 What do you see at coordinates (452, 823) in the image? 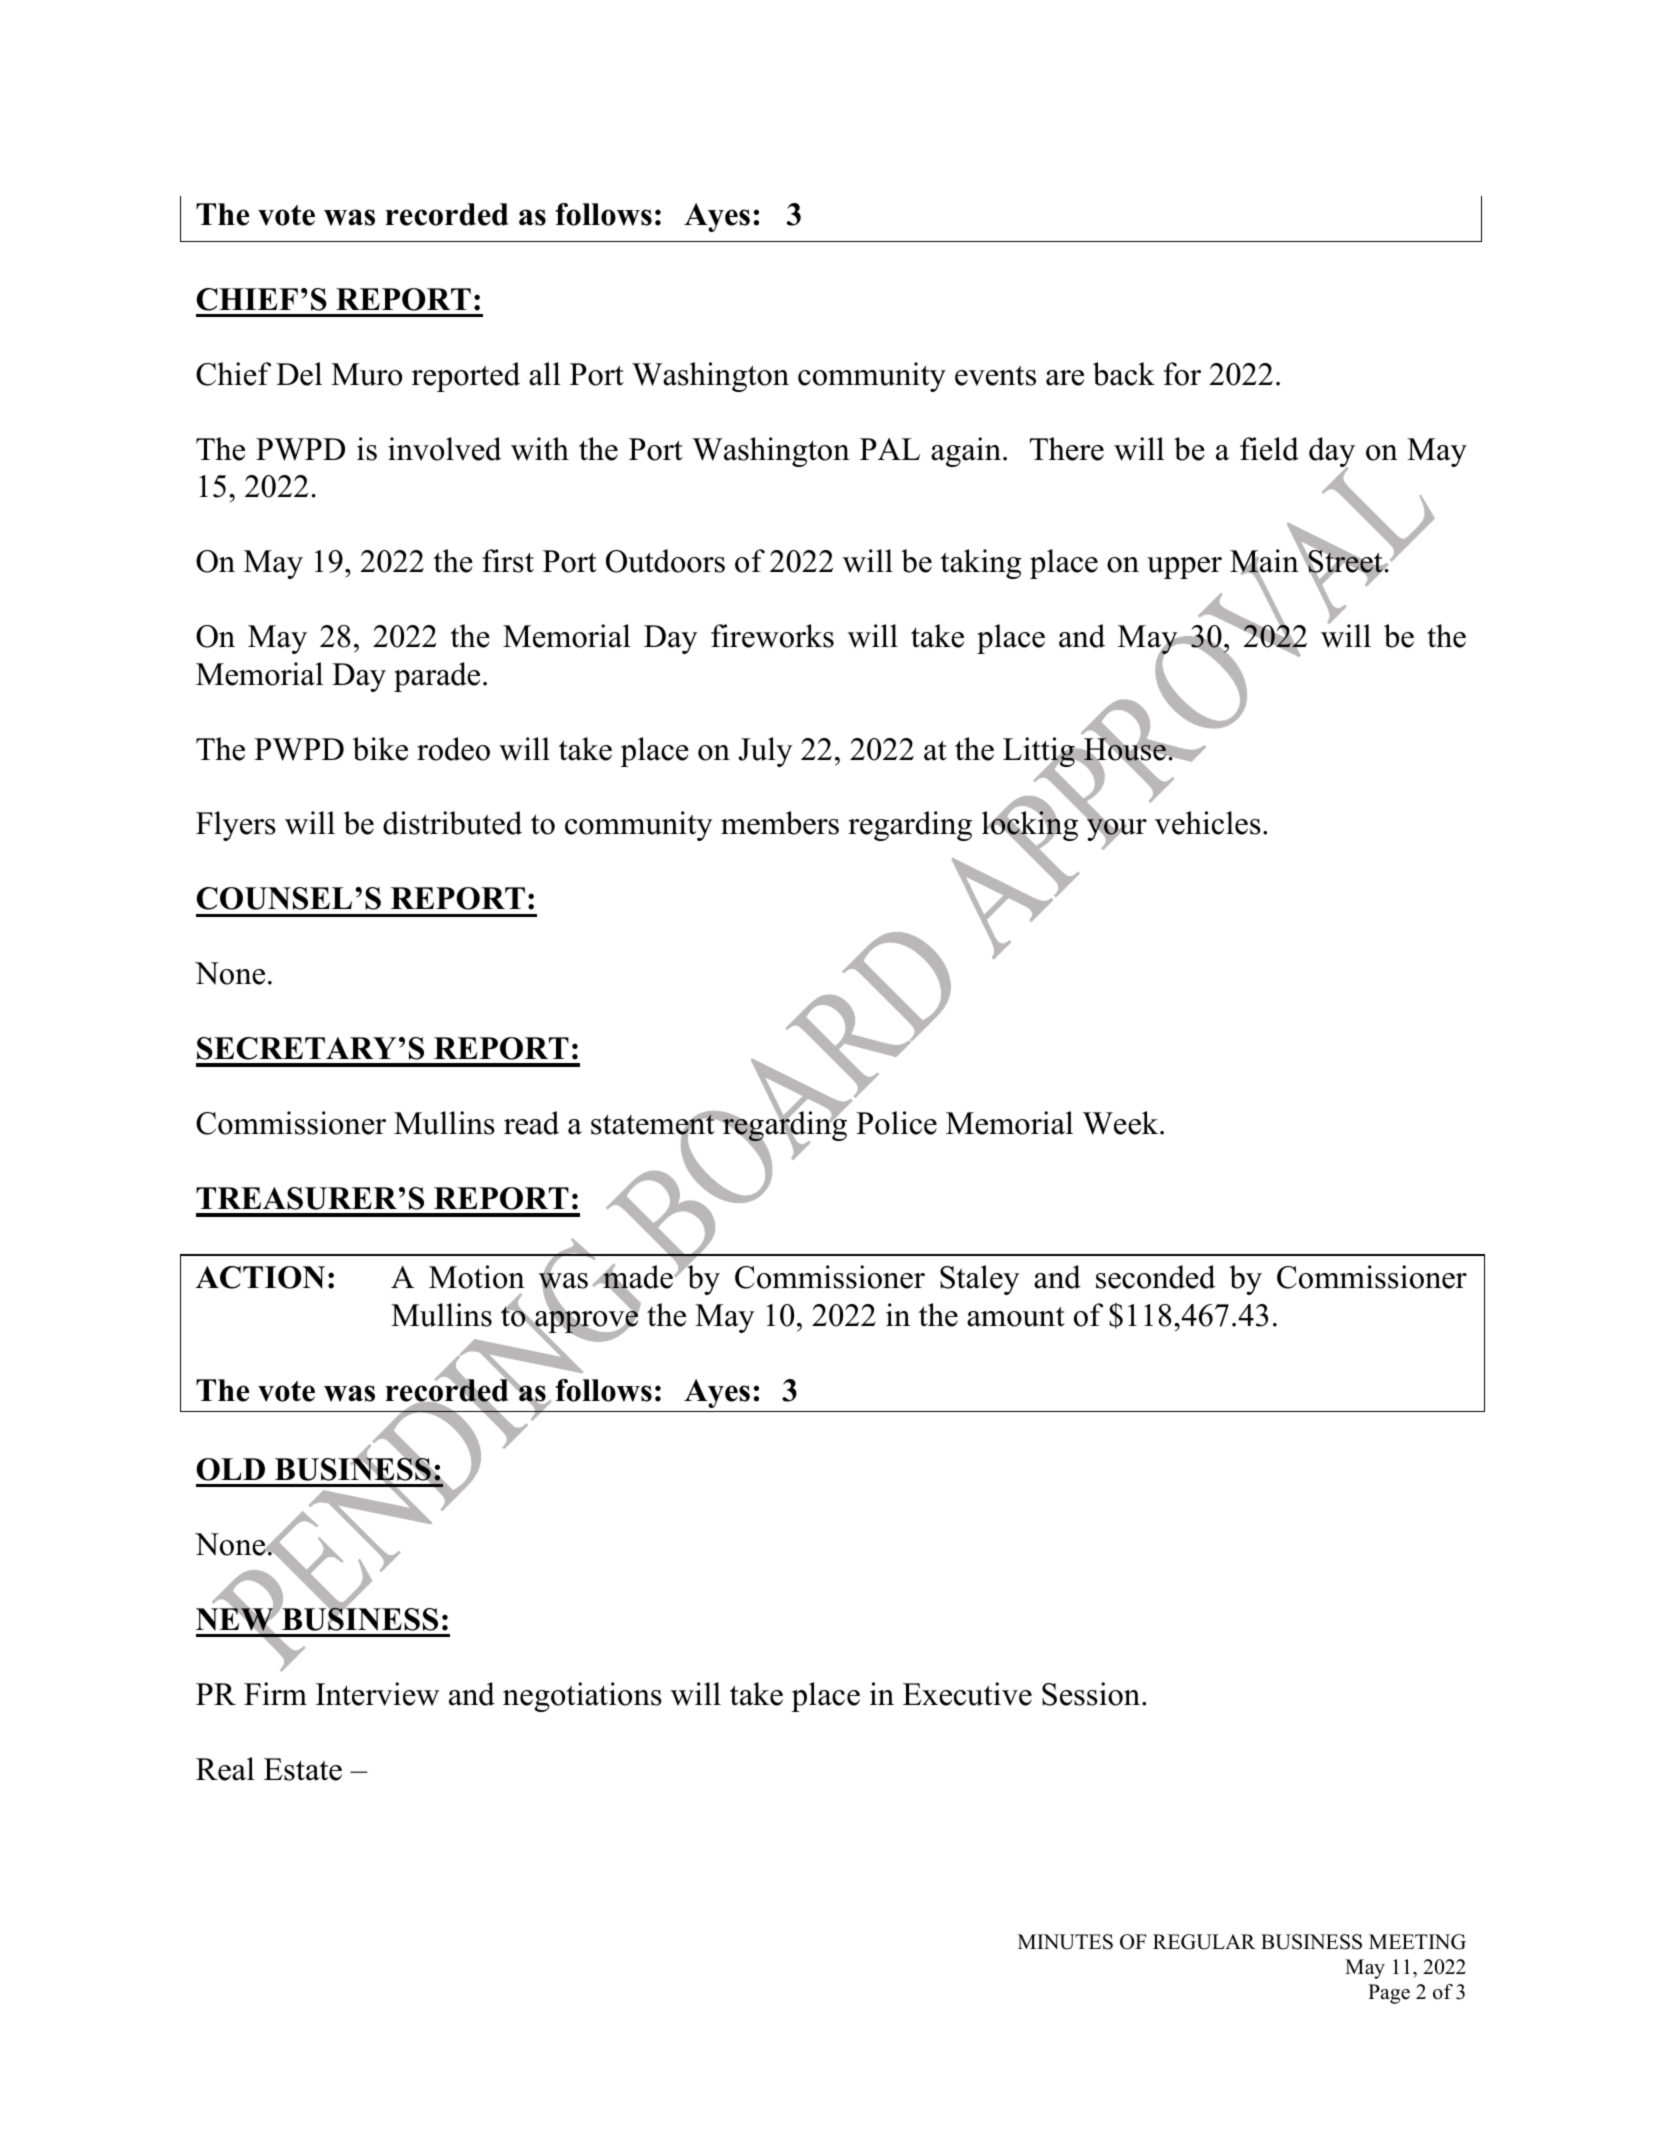
I see `distributed` at bounding box center [452, 823].
